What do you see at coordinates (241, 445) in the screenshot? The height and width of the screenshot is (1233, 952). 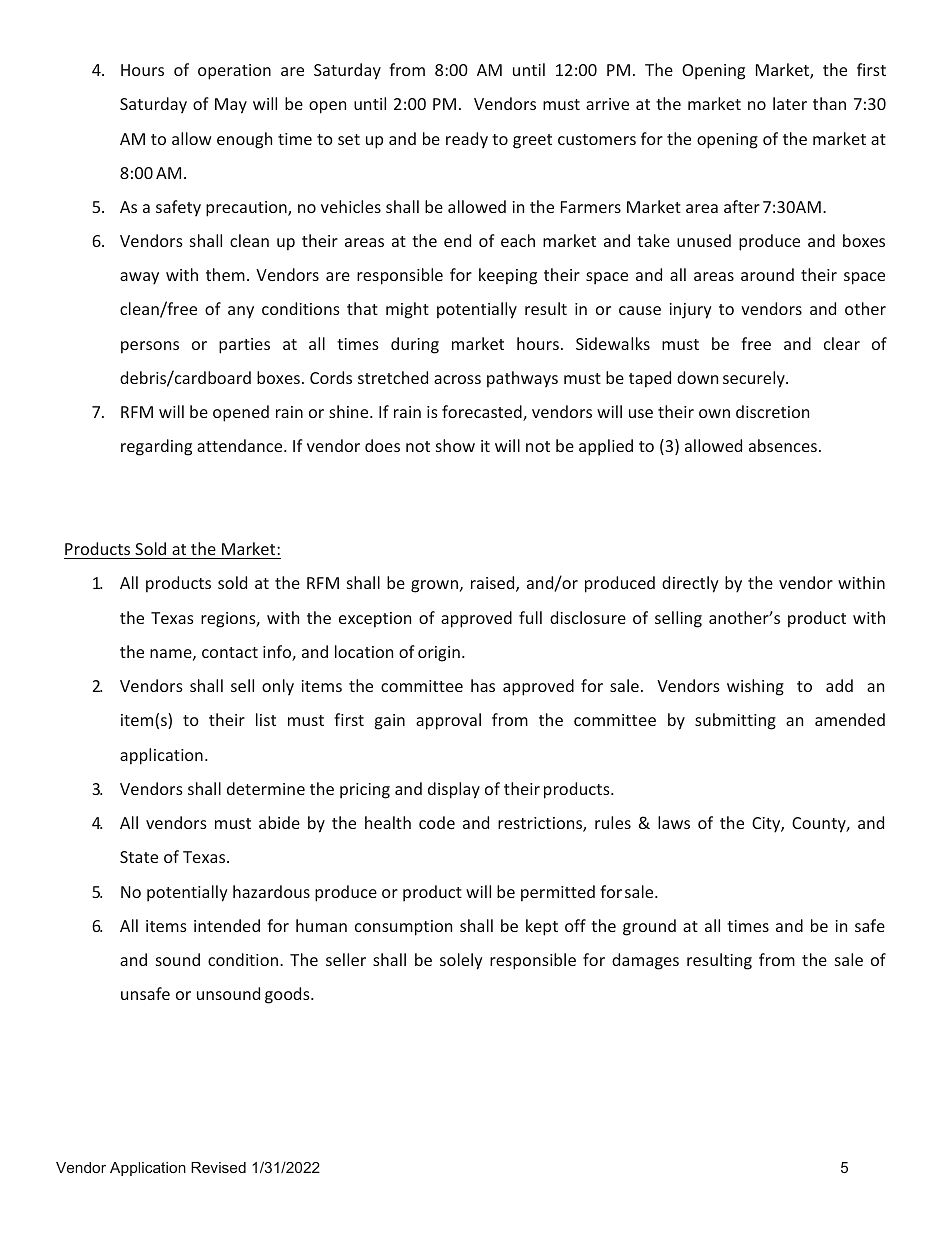 I see `attendance` at bounding box center [241, 445].
